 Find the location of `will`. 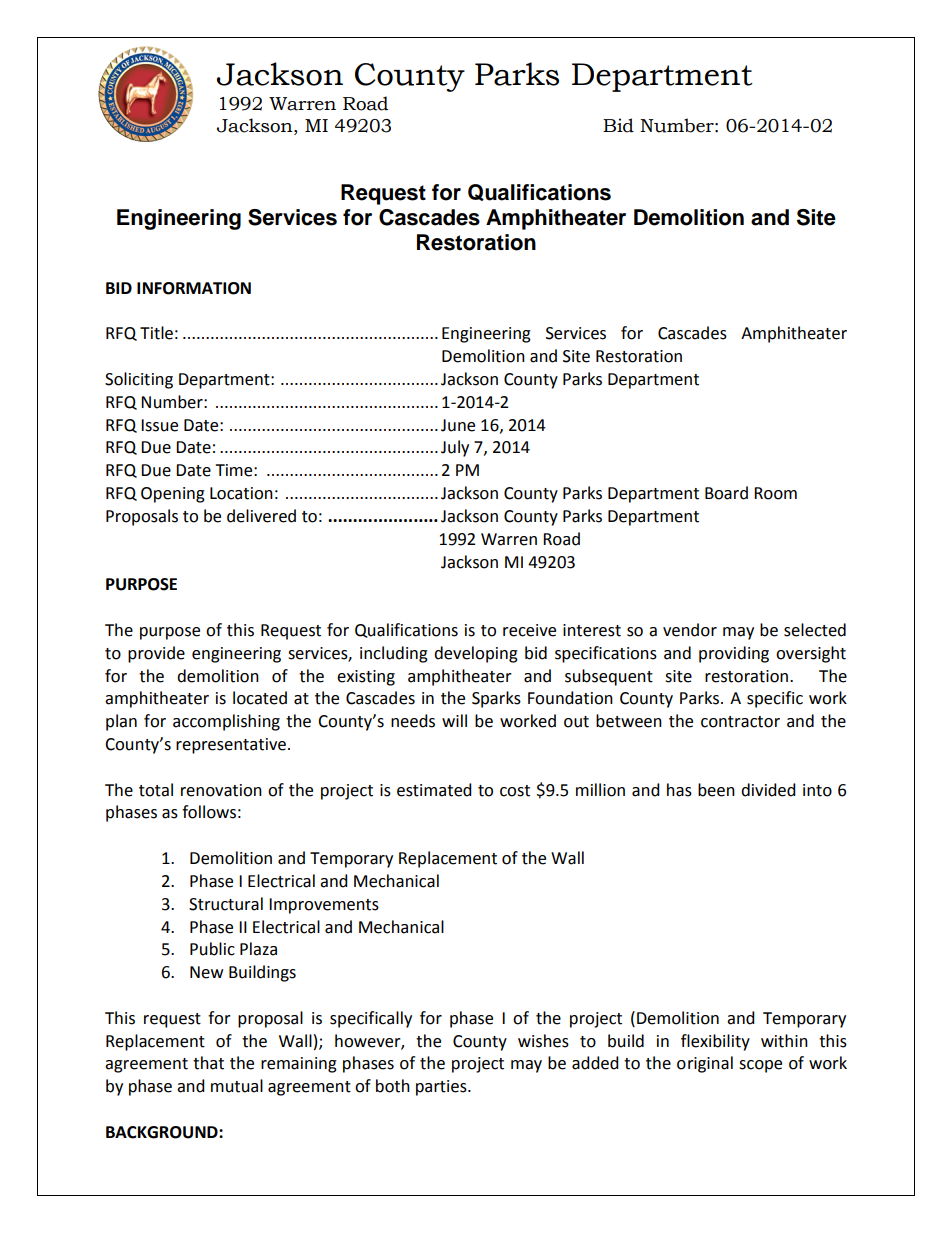

will is located at coordinates (454, 720).
